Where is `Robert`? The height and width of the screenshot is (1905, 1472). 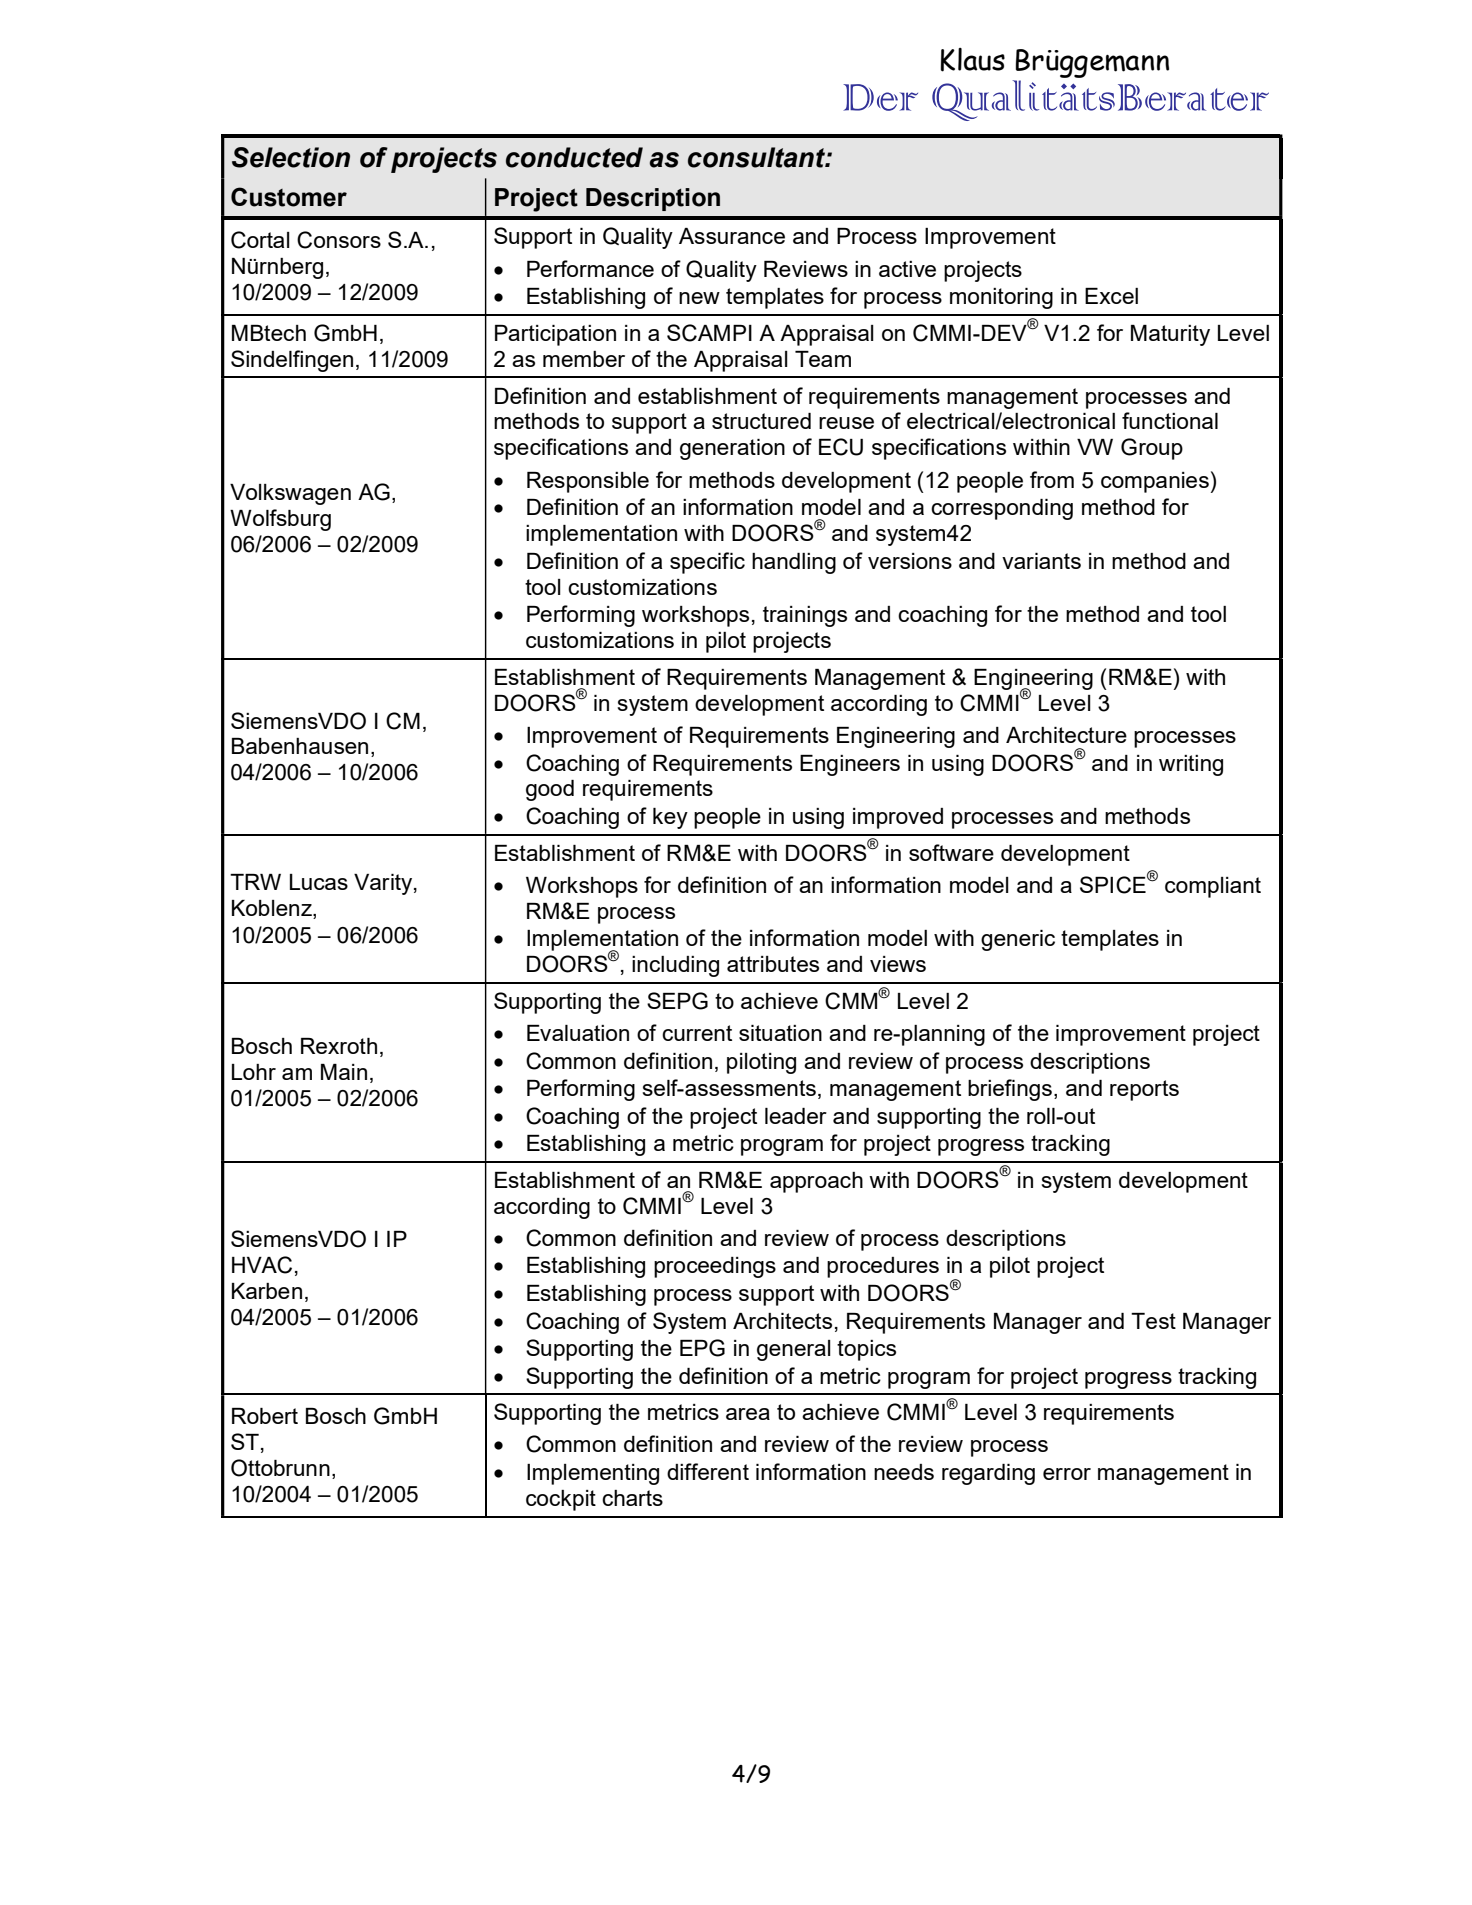 Robert is located at coordinates (265, 1416).
